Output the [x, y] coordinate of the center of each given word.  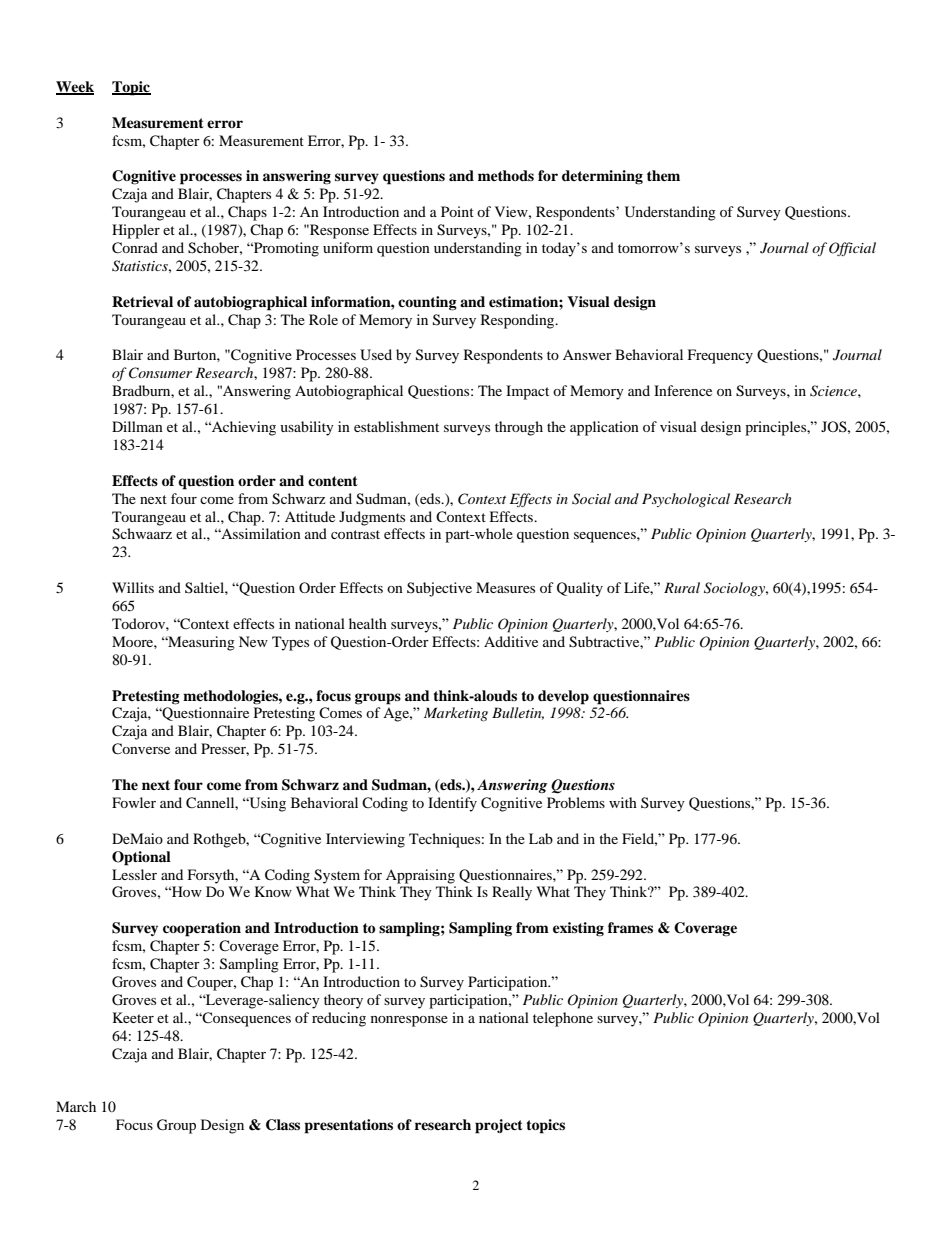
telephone [563, 1019]
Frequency [720, 356]
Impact [527, 392]
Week [75, 88]
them [663, 175]
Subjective [439, 589]
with [623, 802]
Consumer [160, 373]
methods [506, 175]
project [499, 1126]
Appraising [420, 876]
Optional [141, 858]
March [76, 1106]
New [253, 641]
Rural [682, 587]
